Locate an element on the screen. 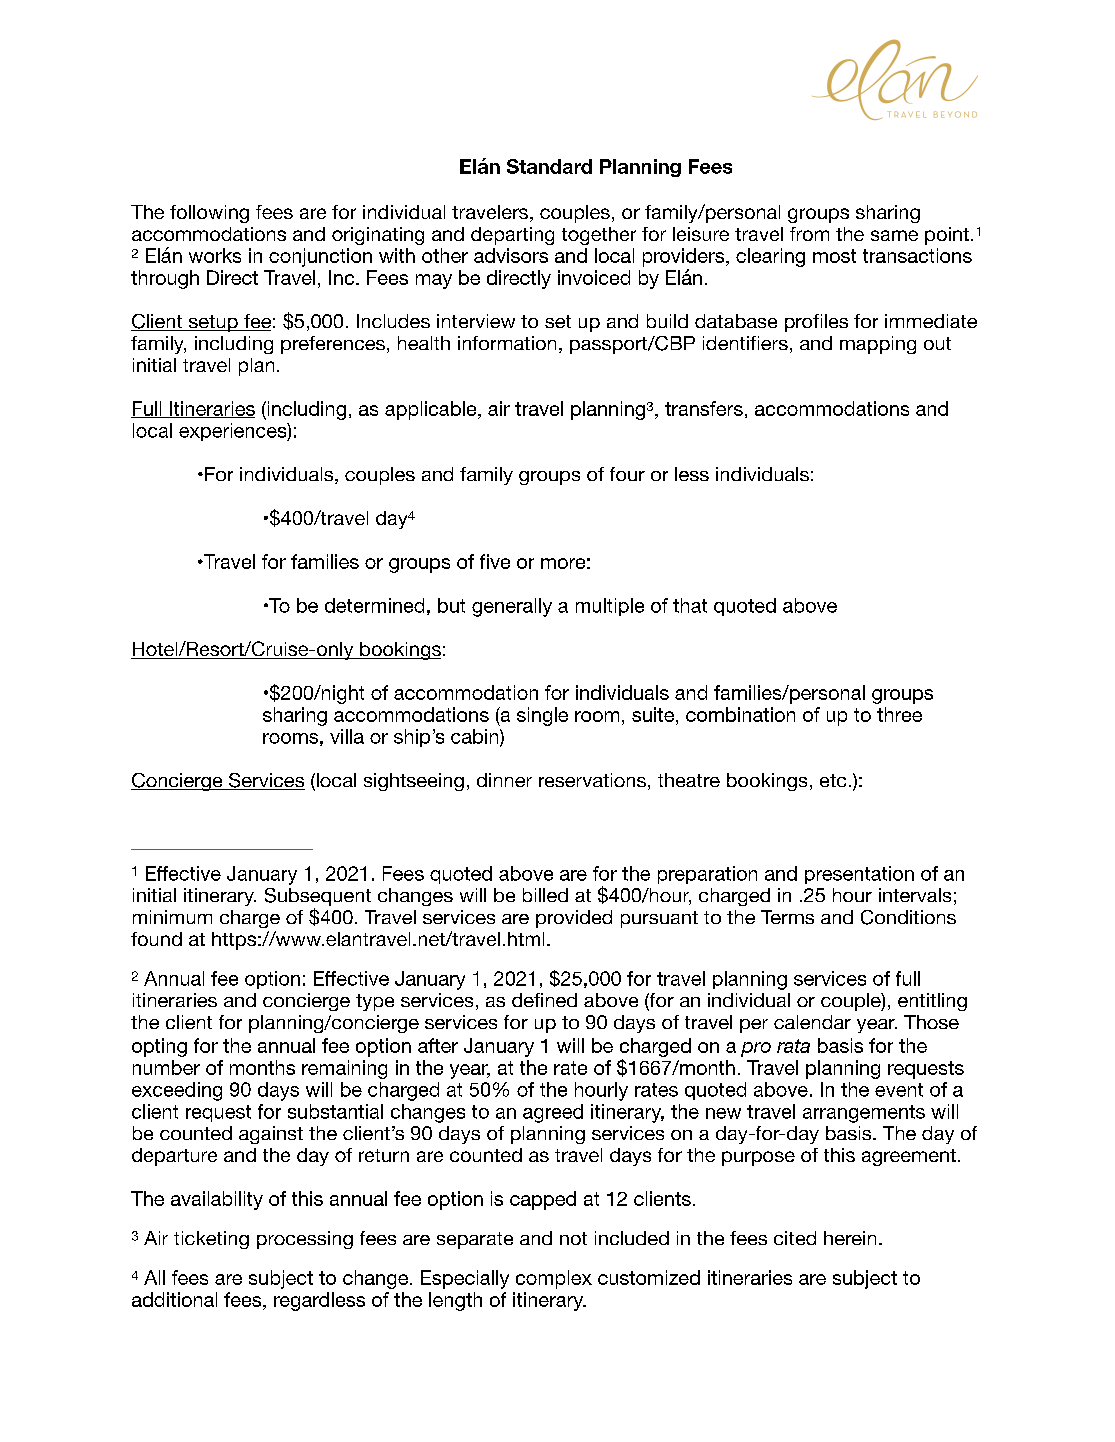 The height and width of the screenshot is (1442, 1115). generally is located at coordinates (512, 607).
